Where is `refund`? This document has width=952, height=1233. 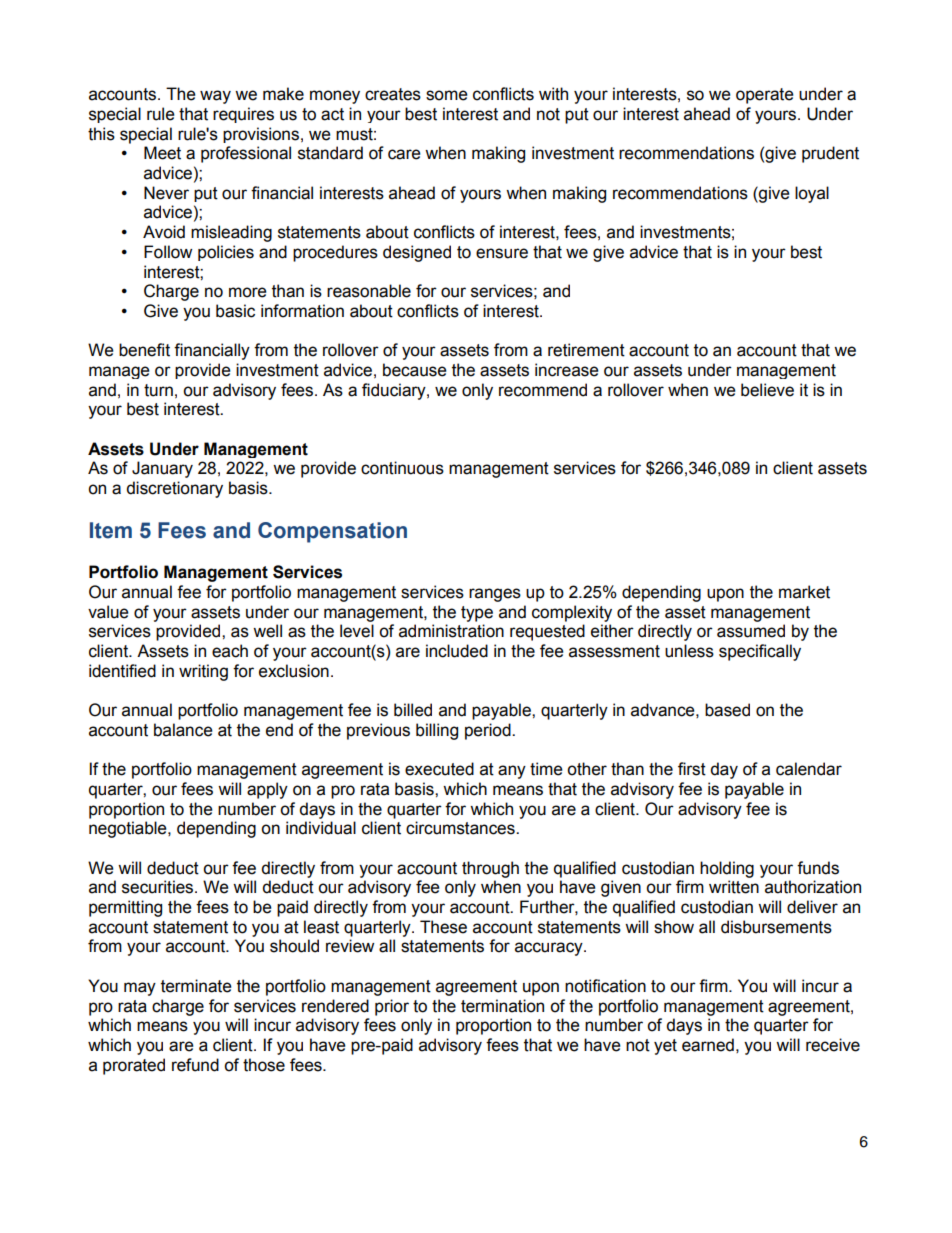
refund is located at coordinates (195, 1065).
